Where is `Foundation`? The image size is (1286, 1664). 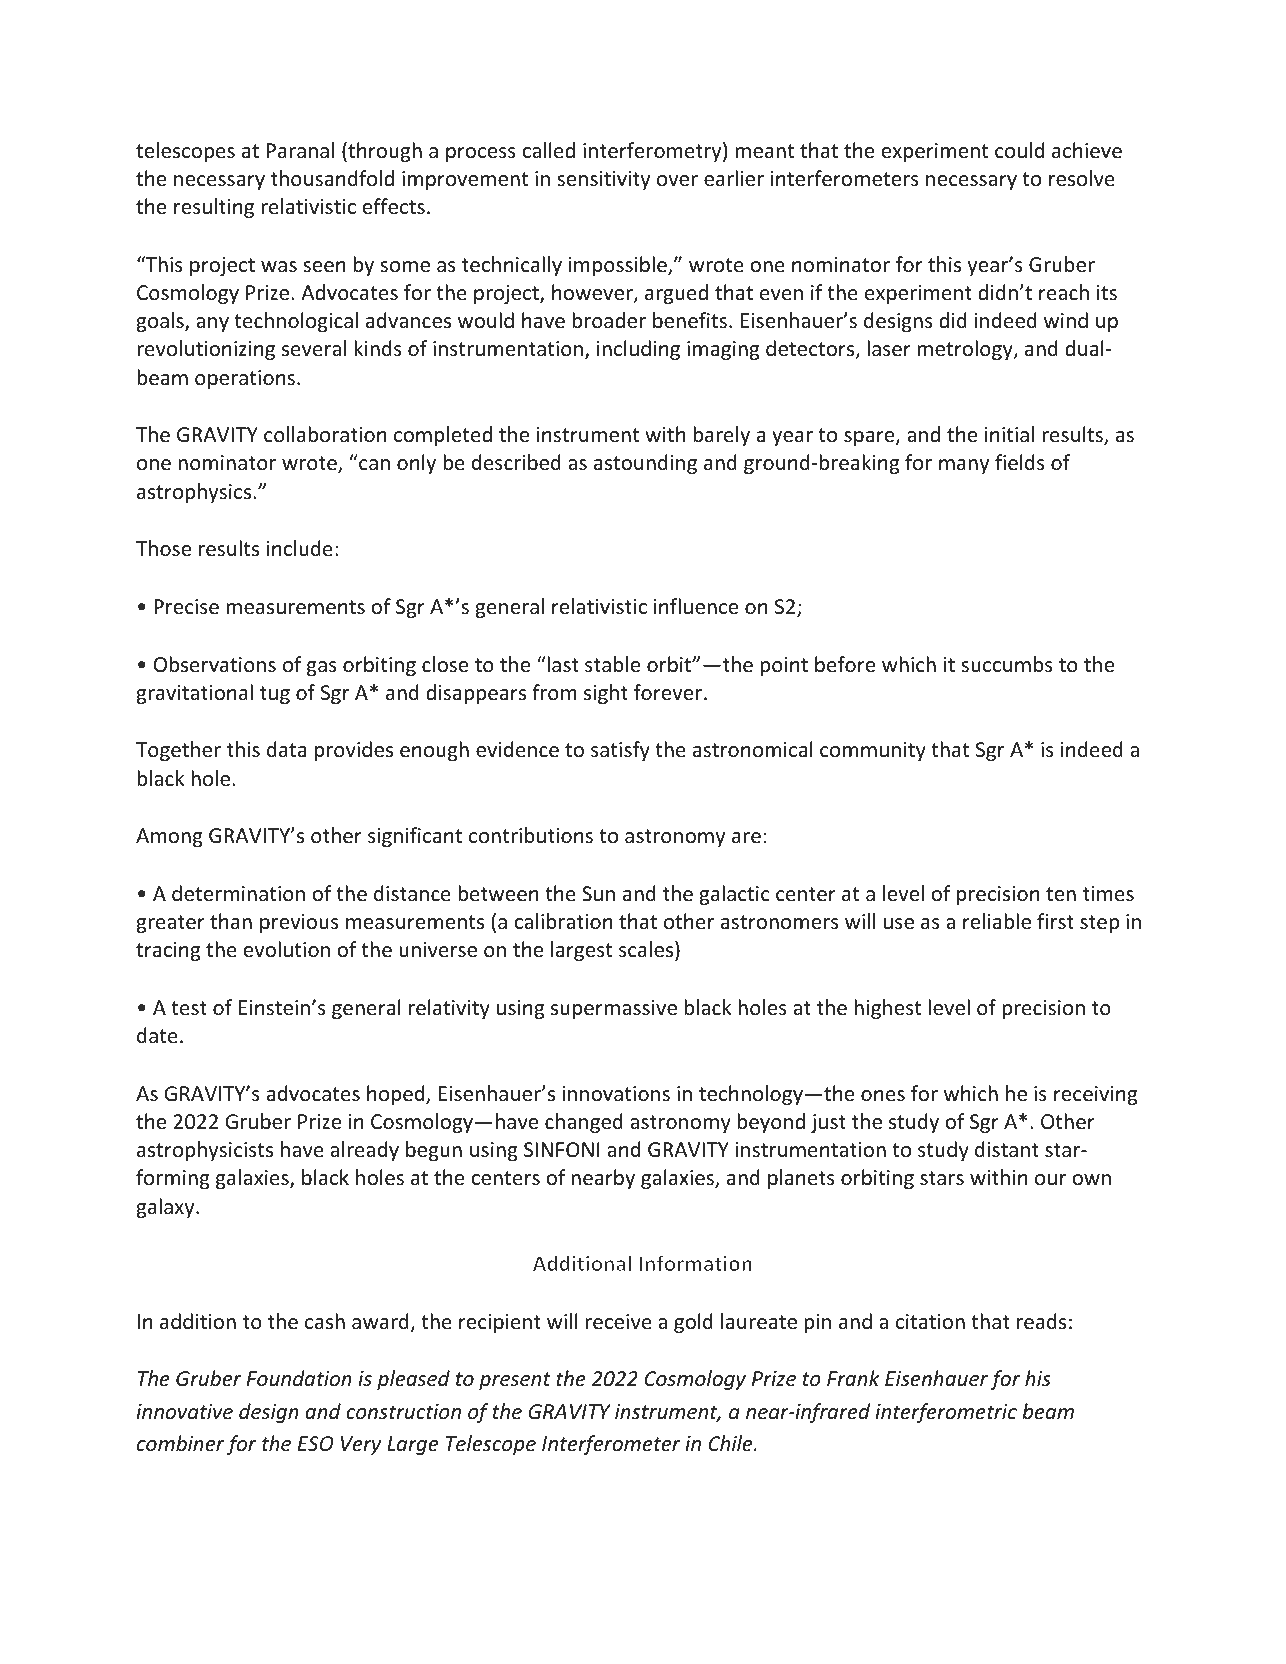 Foundation is located at coordinates (299, 1378).
